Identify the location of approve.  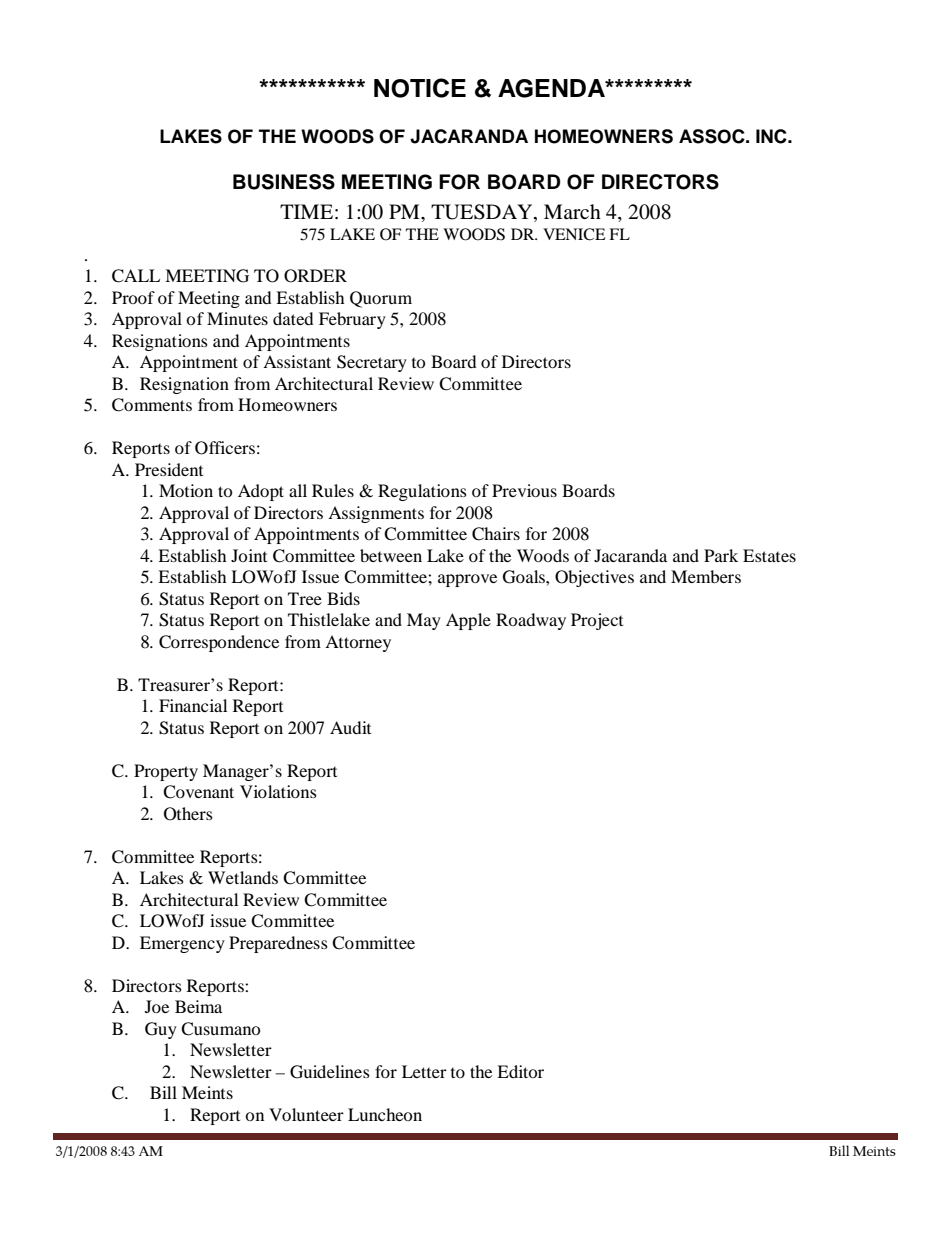
(467, 580).
